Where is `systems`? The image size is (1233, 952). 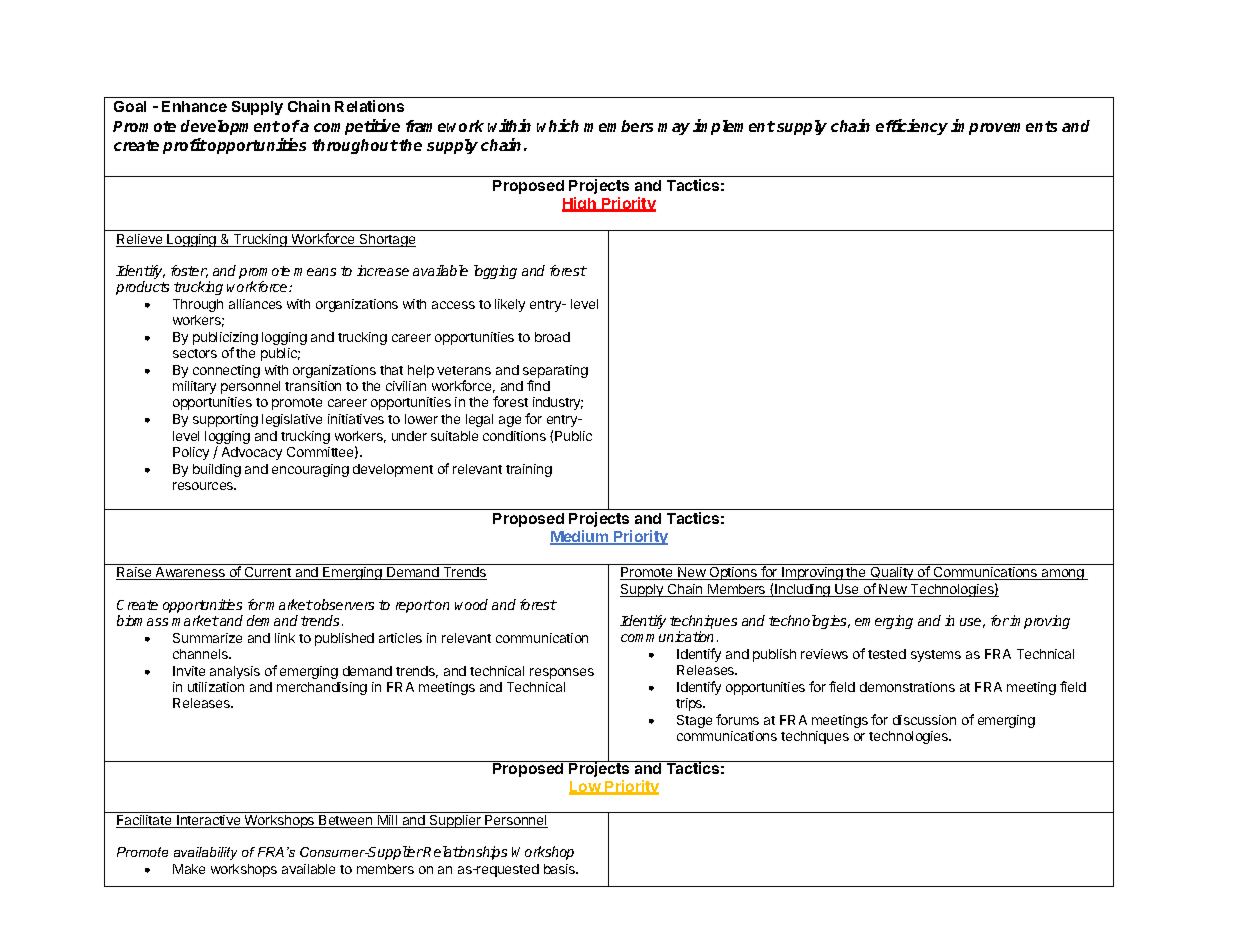
systems is located at coordinates (936, 656).
